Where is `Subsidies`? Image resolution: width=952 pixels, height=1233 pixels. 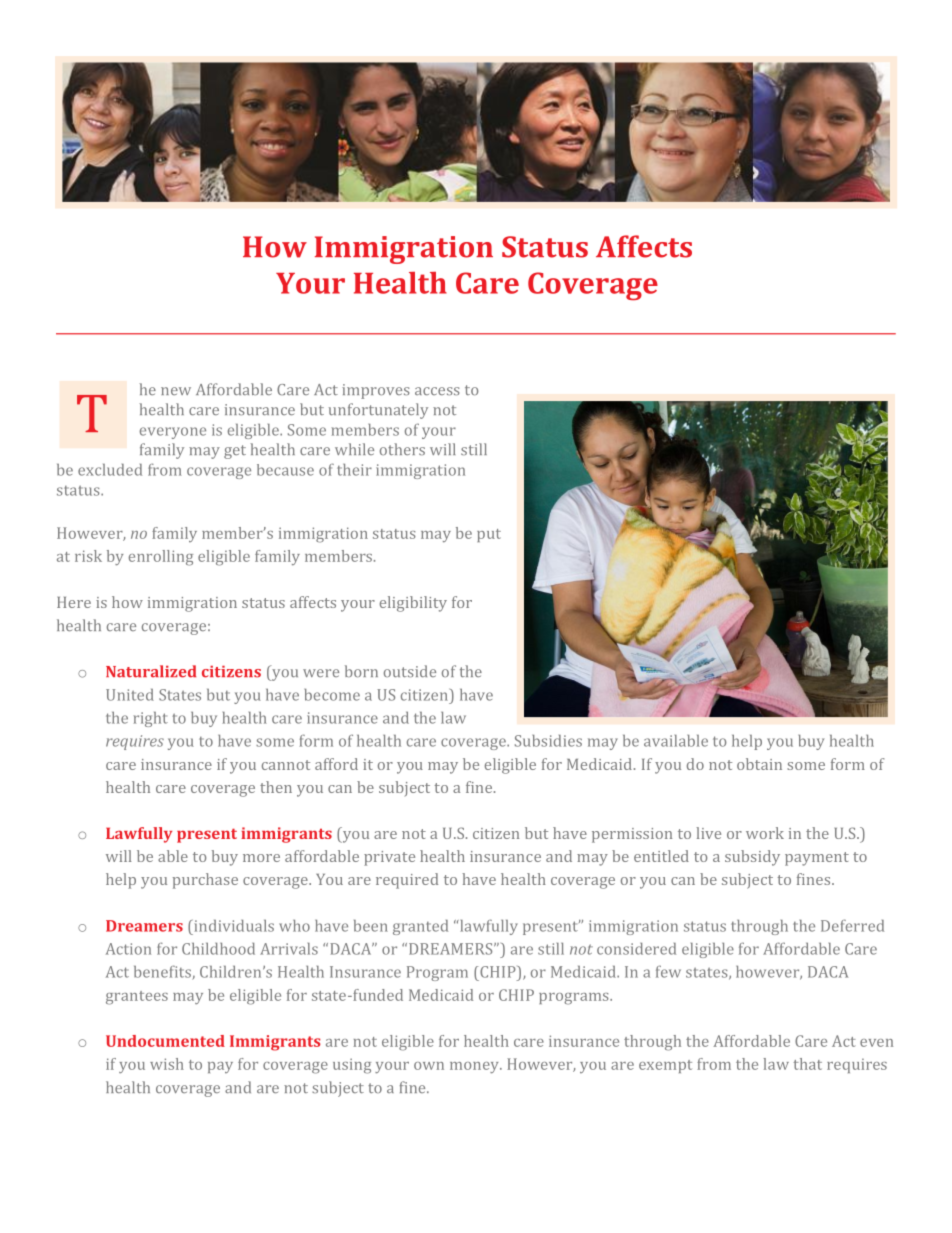
Subsidies is located at coordinates (548, 741).
